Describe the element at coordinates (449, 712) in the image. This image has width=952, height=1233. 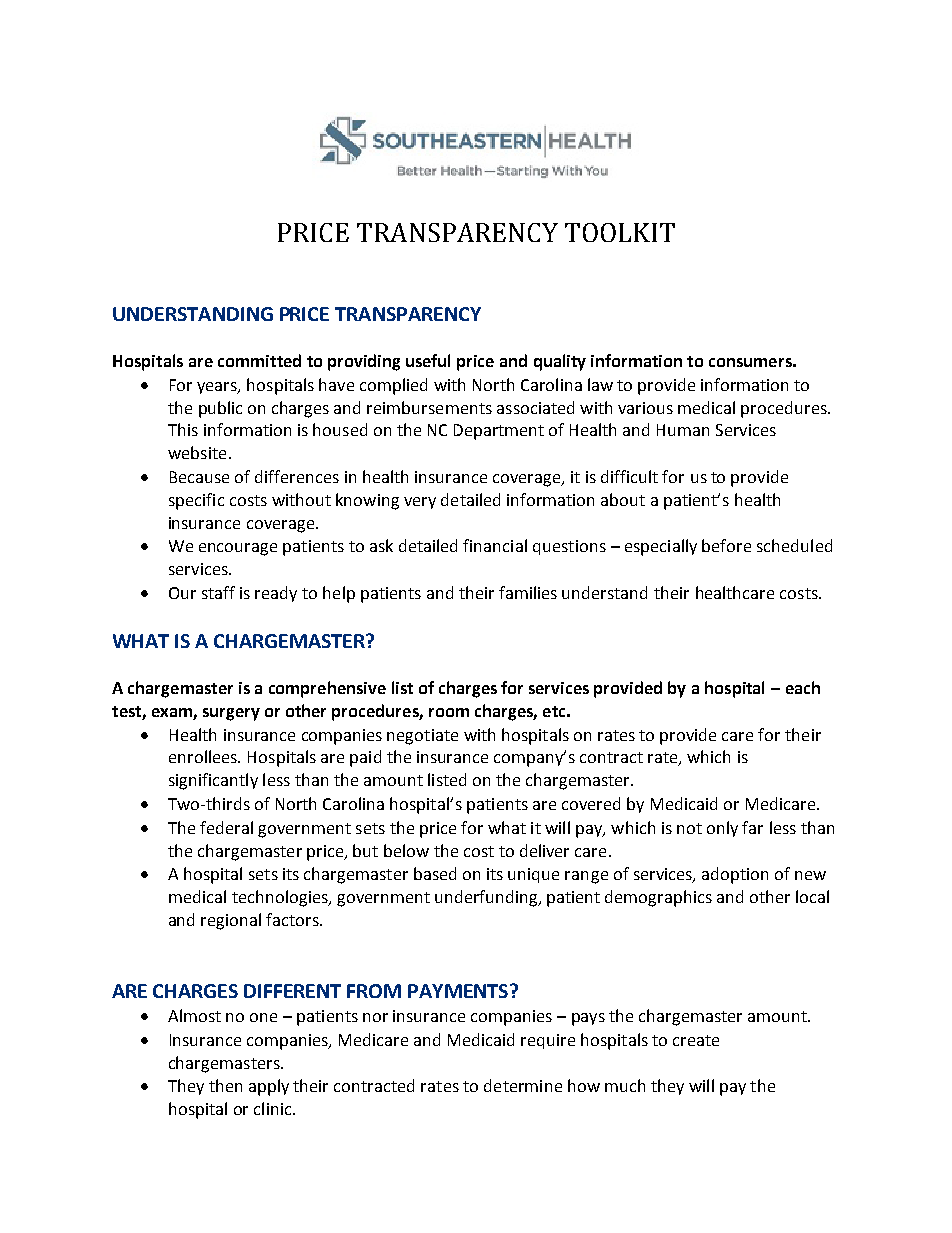
I see `room` at that location.
